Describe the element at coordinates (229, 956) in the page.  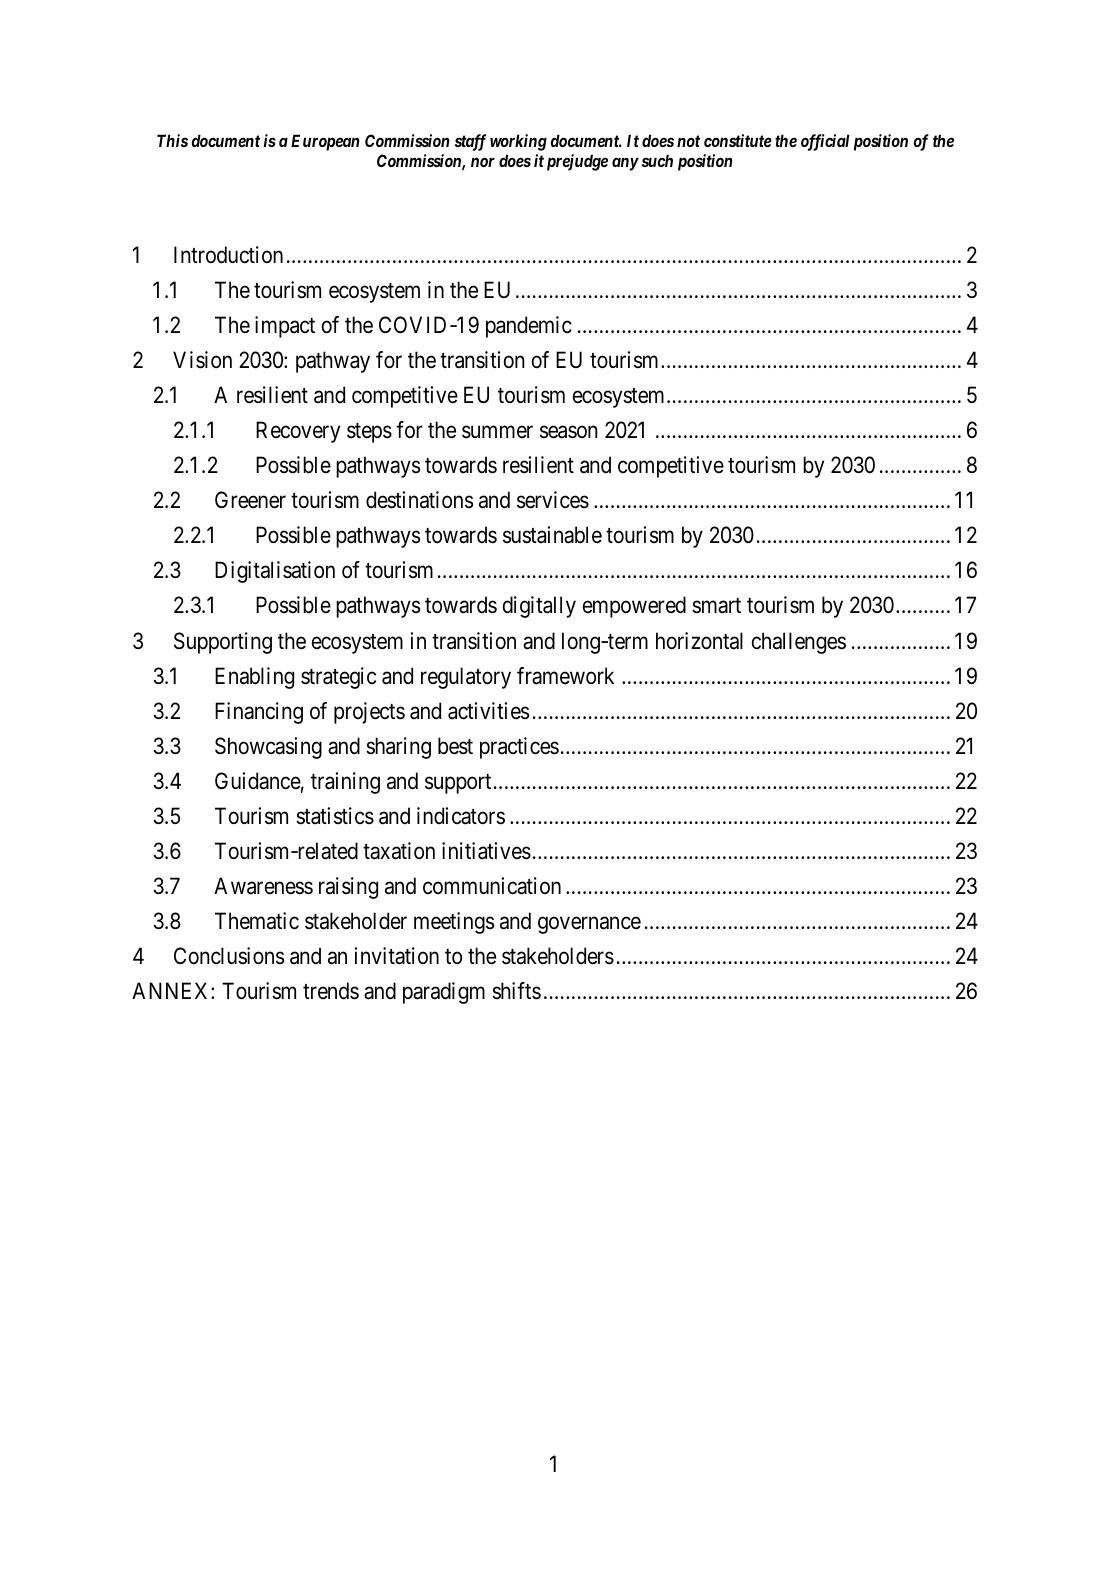
I see `Conclusions` at that location.
